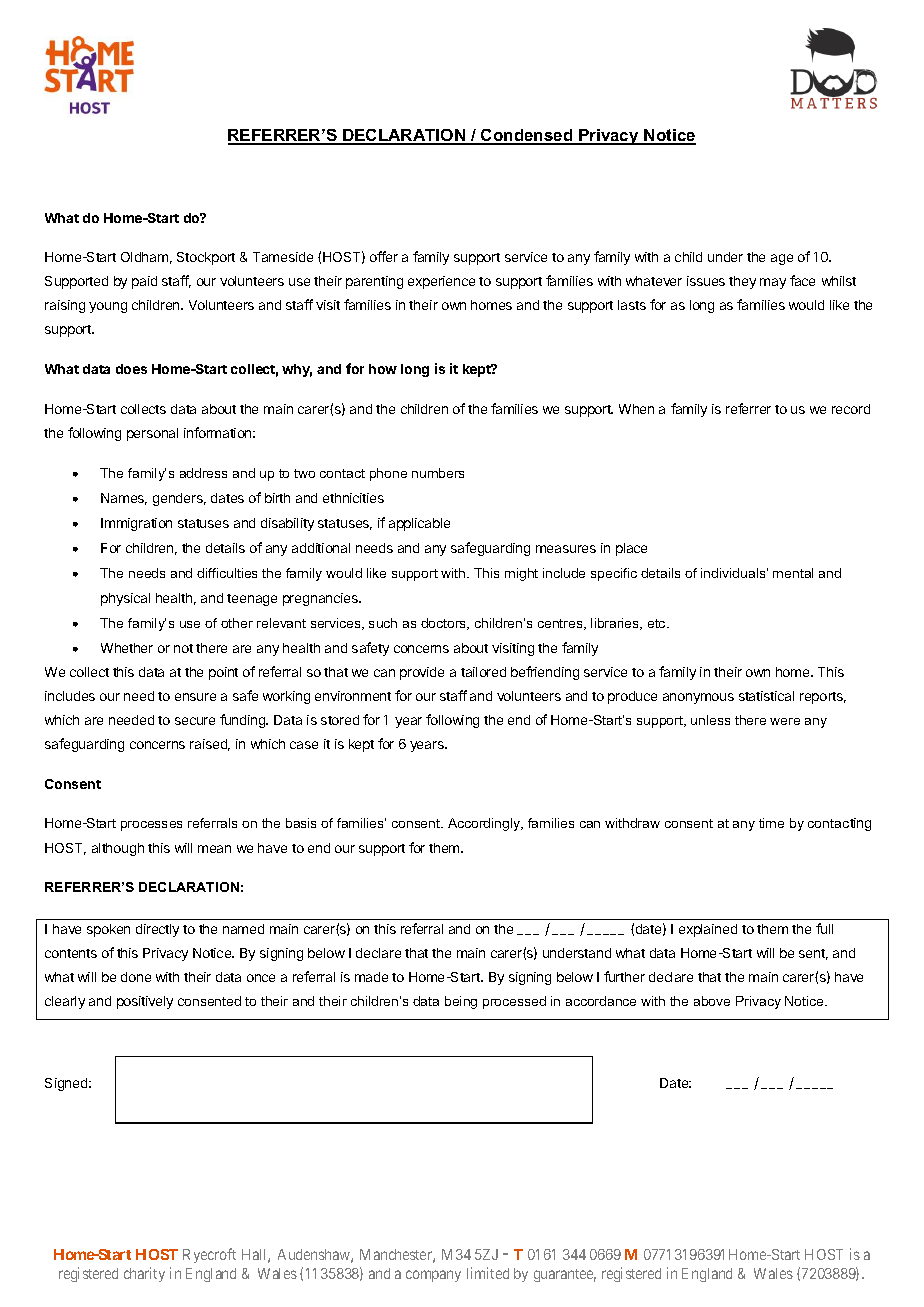 The image size is (924, 1307). Describe the element at coordinates (145, 1002) in the screenshot. I see `positively` at that location.
